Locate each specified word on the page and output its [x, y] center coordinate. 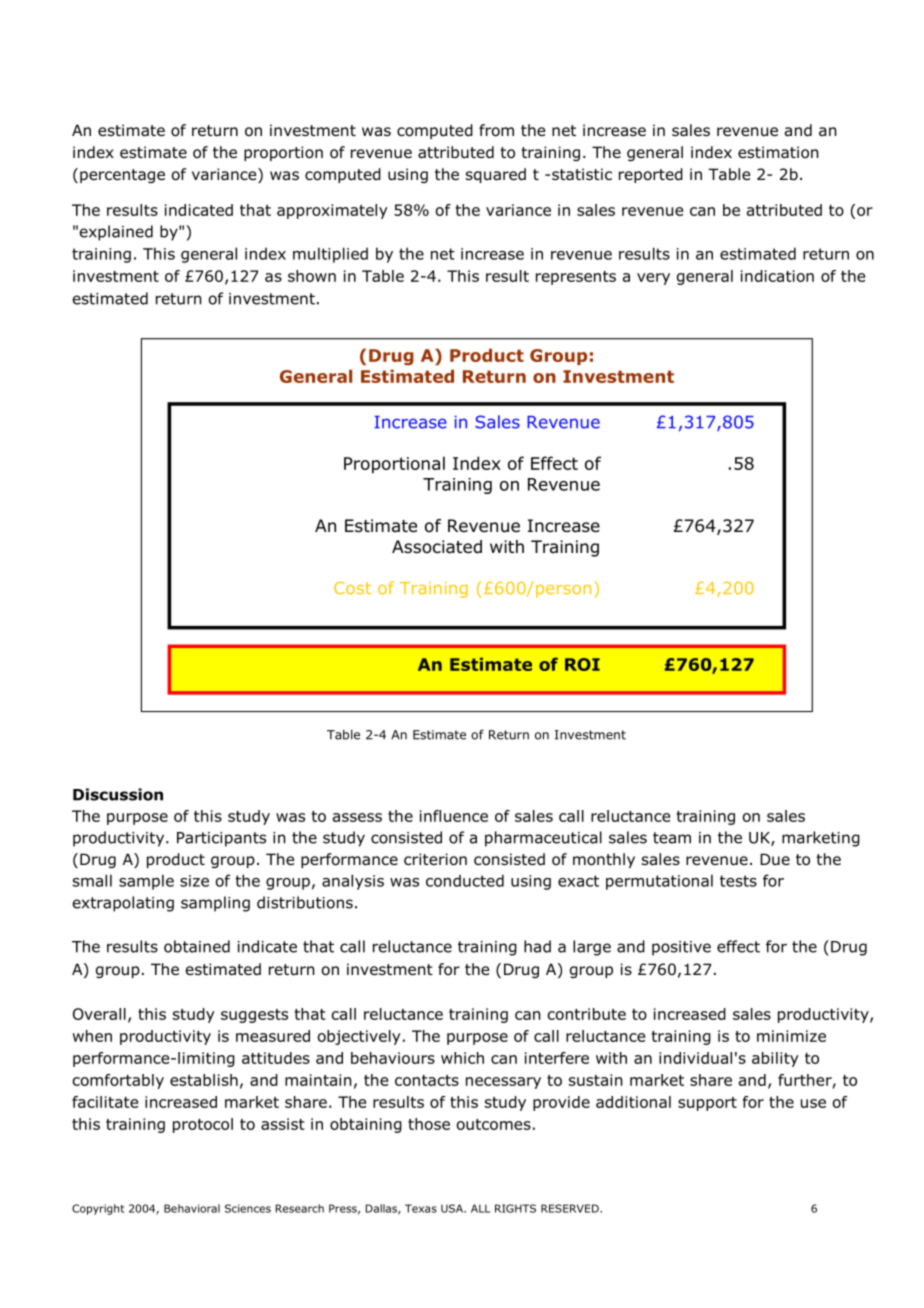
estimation [778, 152]
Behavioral [192, 1208]
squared [496, 175]
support [707, 1104]
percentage [122, 176]
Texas [421, 1208]
